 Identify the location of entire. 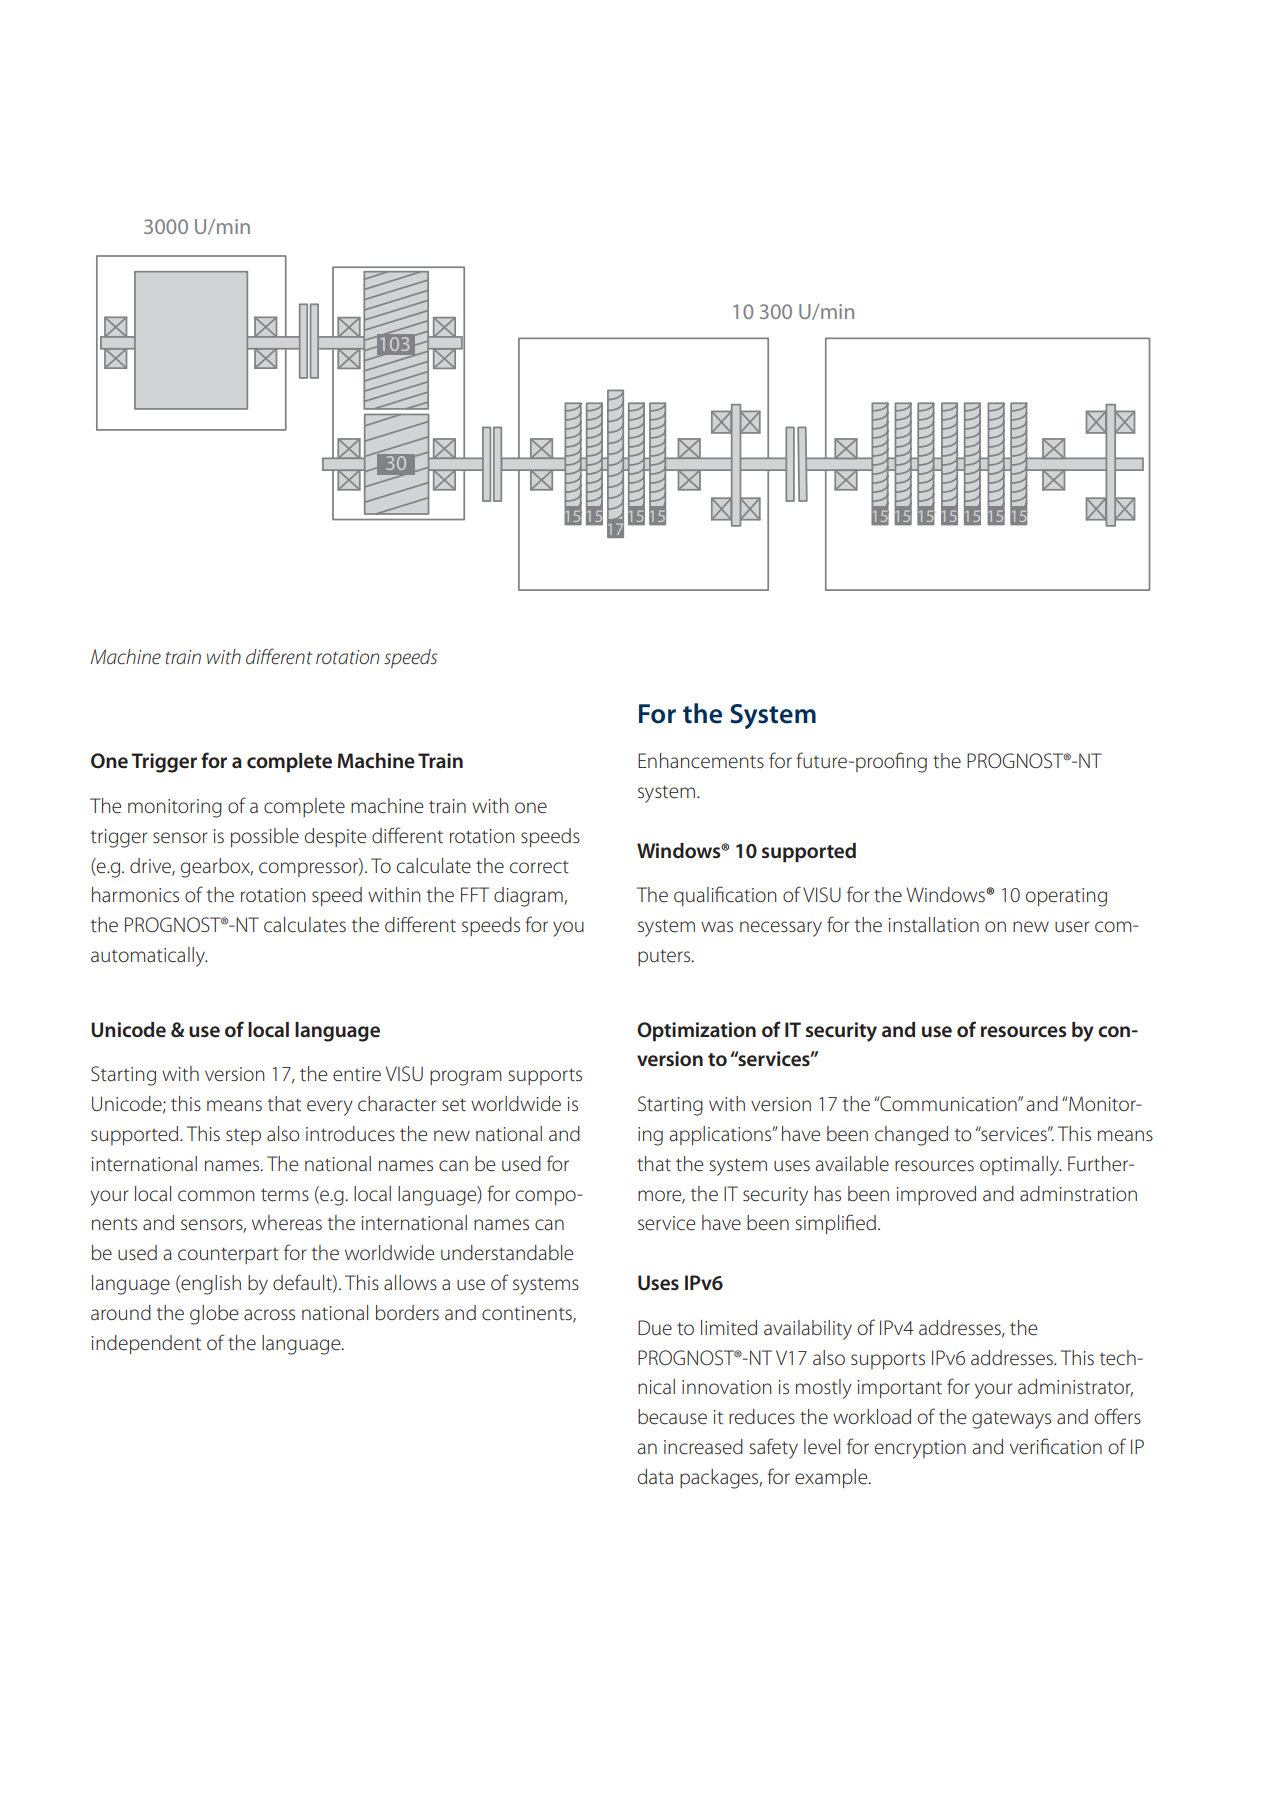
(357, 1074).
